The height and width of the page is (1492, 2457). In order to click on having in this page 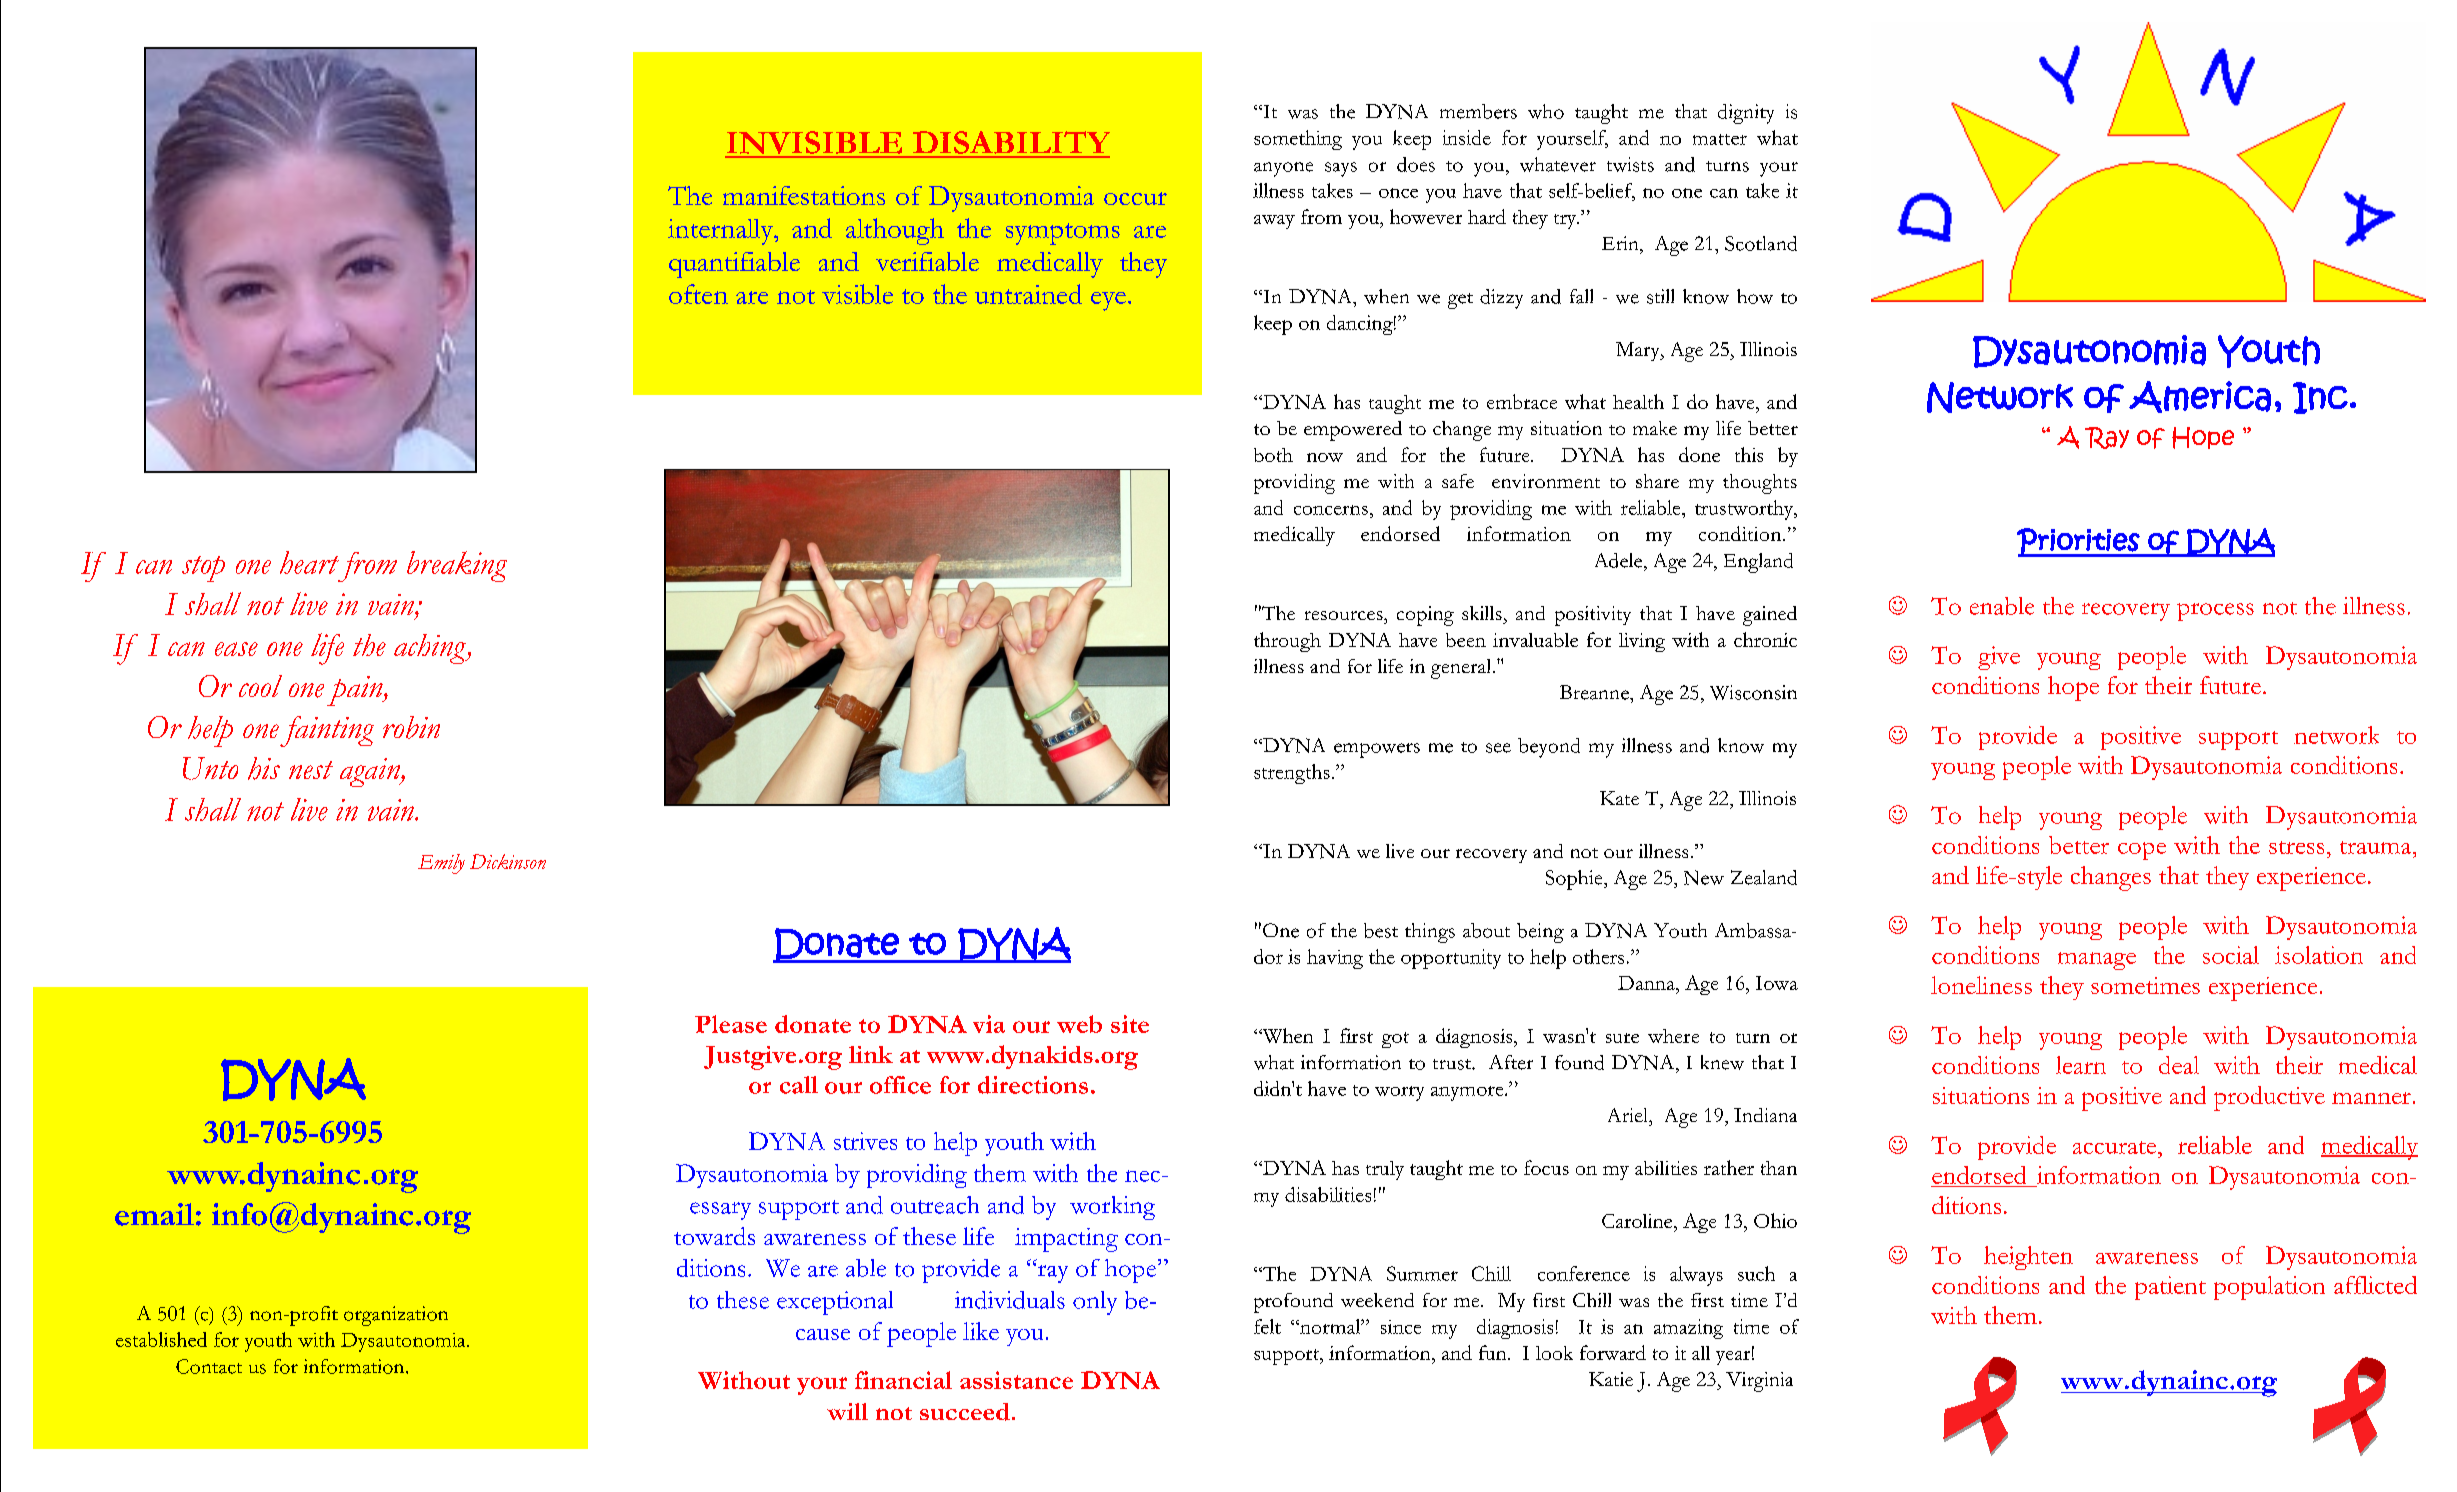, I will do `click(1335, 959)`.
